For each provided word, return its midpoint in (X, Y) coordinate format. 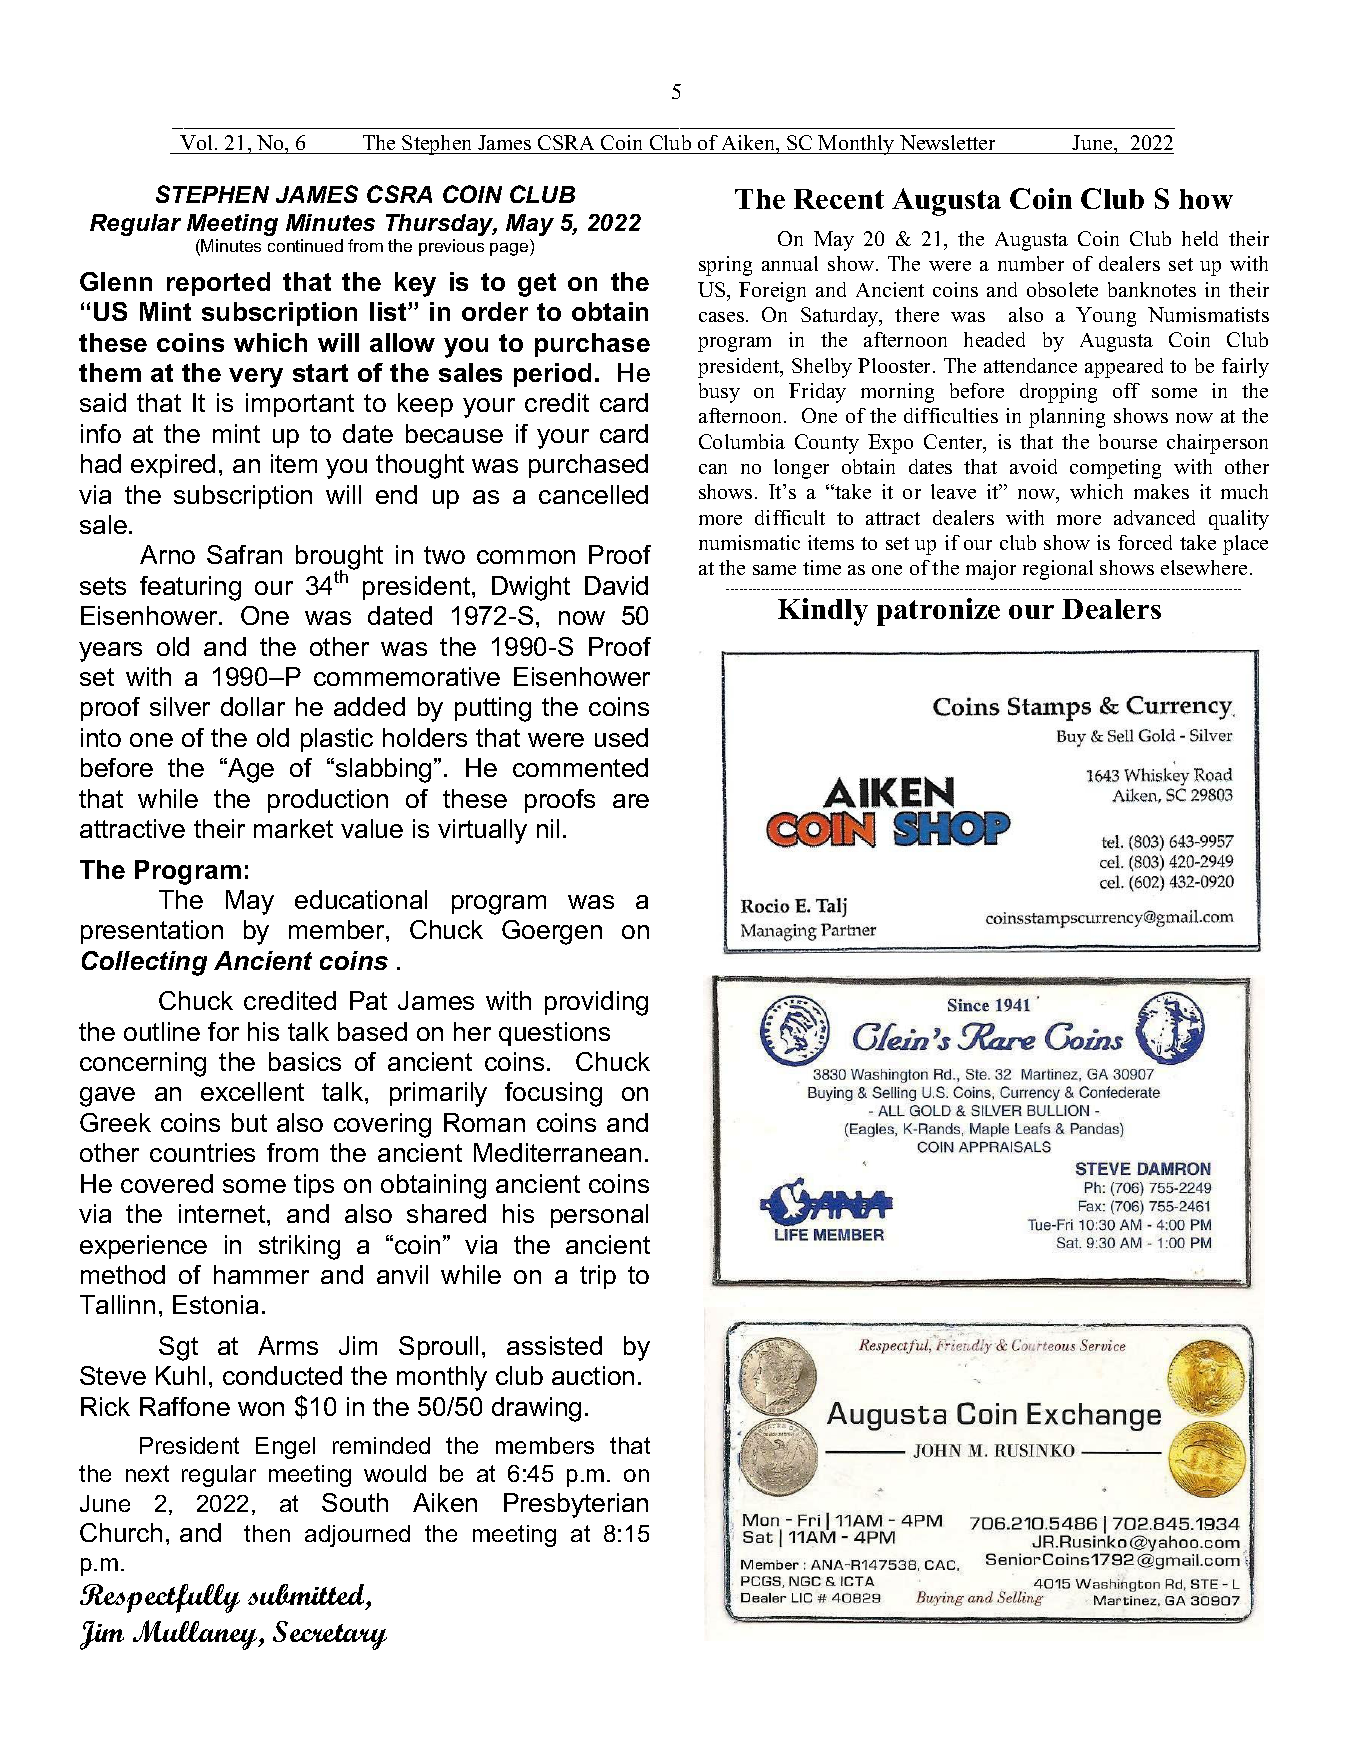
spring (725, 266)
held (1200, 238)
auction (593, 1375)
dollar (253, 706)
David (616, 585)
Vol (198, 142)
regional (1058, 570)
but (249, 1122)
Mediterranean (557, 1152)
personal (599, 1216)
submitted (307, 1596)
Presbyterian (576, 1505)
